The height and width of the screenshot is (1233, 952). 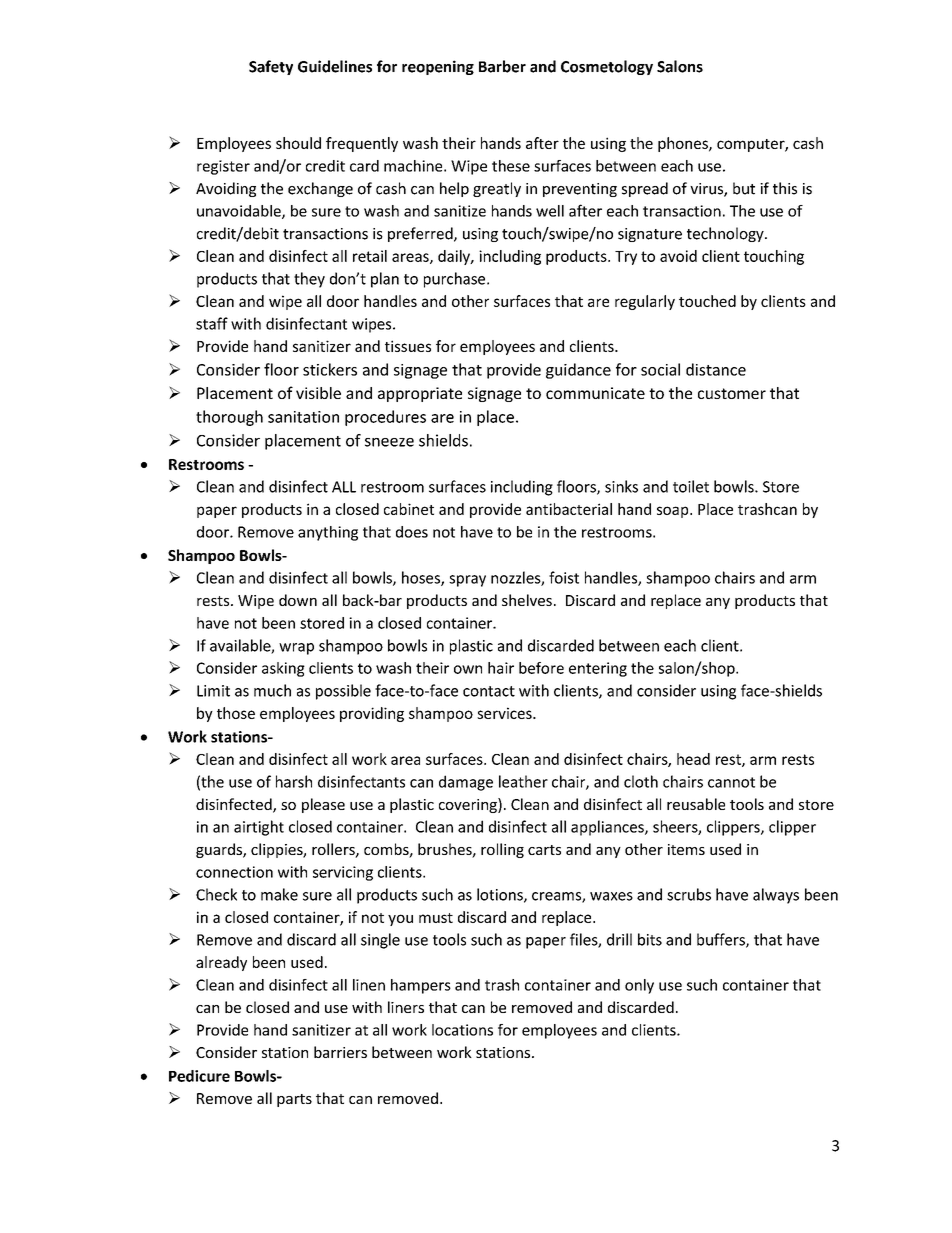 What do you see at coordinates (744, 188) in the screenshot?
I see `but` at bounding box center [744, 188].
